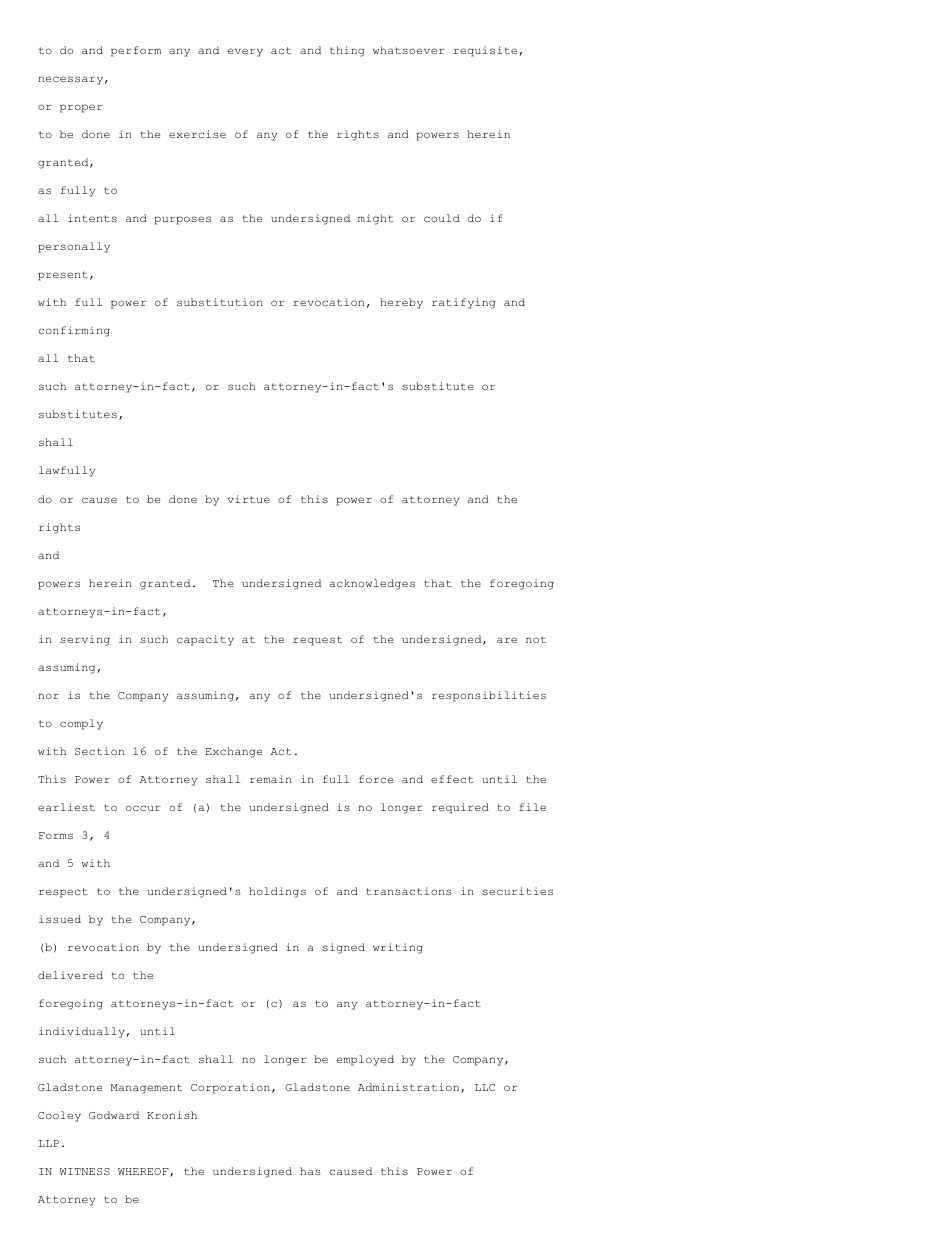  What do you see at coordinates (85, 1171) in the image?
I see `WITNESS` at bounding box center [85, 1171].
